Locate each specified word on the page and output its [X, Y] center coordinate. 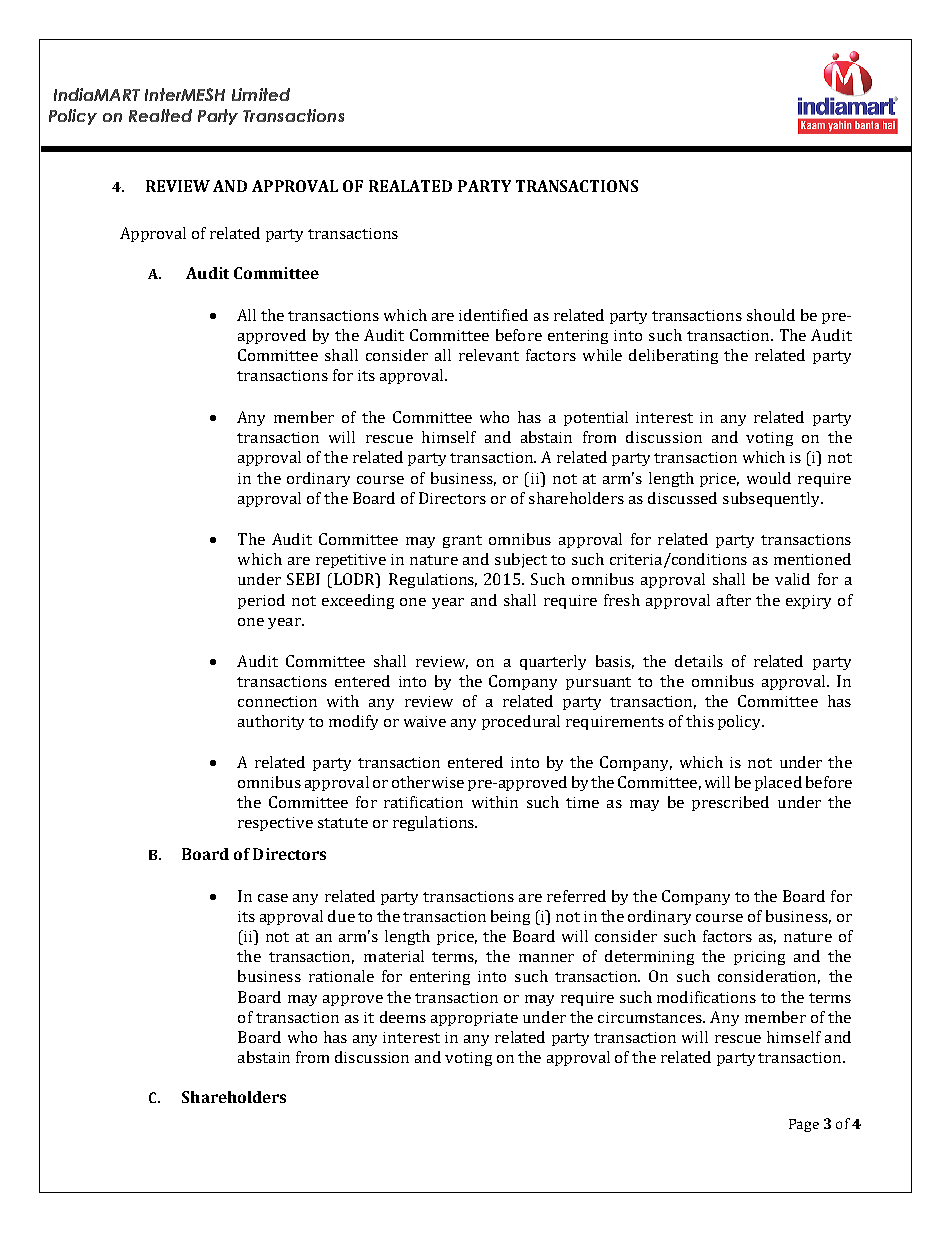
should [771, 315]
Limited [261, 94]
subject [521, 560]
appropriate [474, 1019]
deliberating [673, 356]
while [602, 355]
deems [403, 1017]
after [734, 600]
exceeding [358, 601]
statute [343, 823]
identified [493, 315]
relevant [489, 355]
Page [804, 1125]
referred [576, 896]
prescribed [730, 803]
